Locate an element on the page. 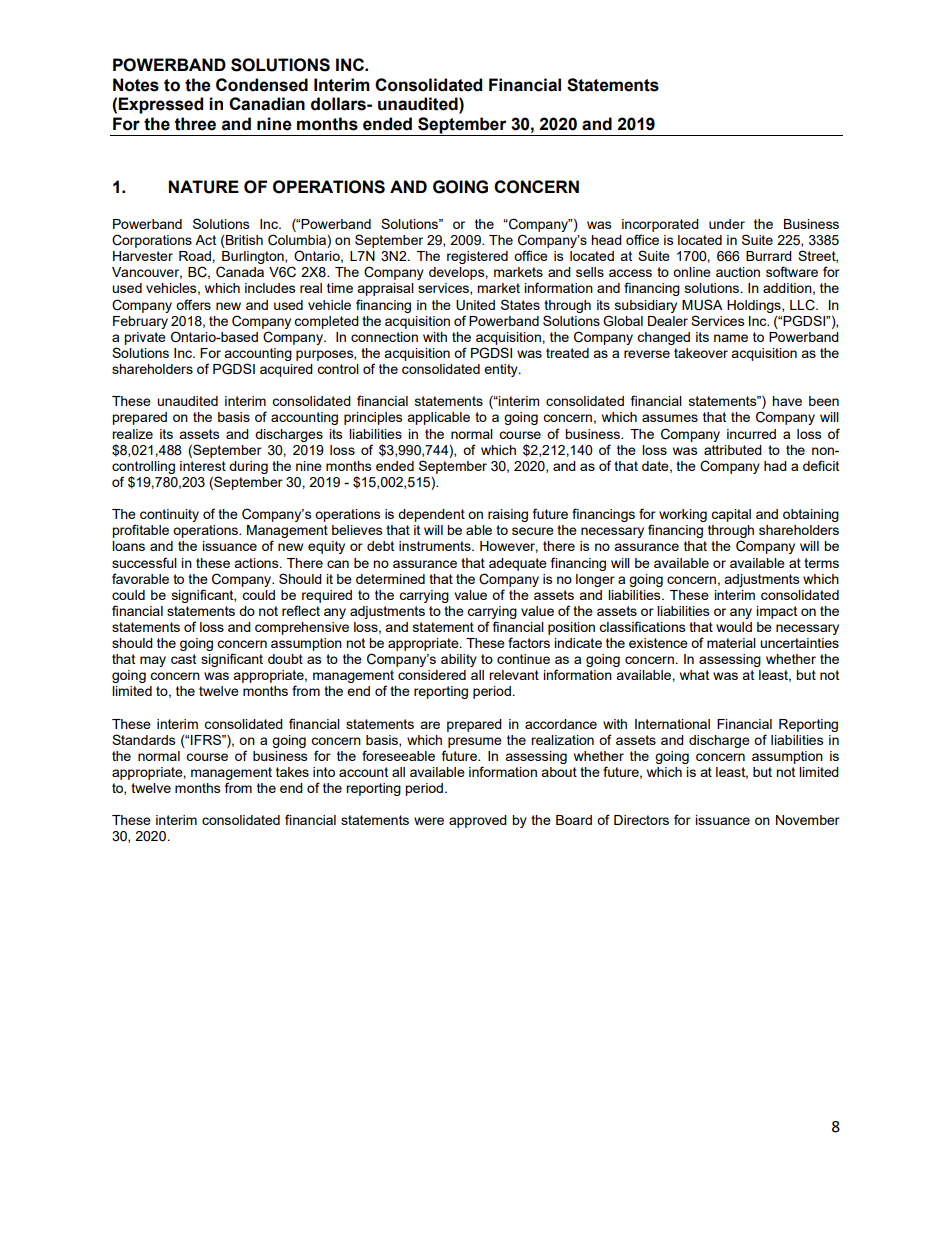 This page has height=1233, width=952. Canadian is located at coordinates (267, 104).
